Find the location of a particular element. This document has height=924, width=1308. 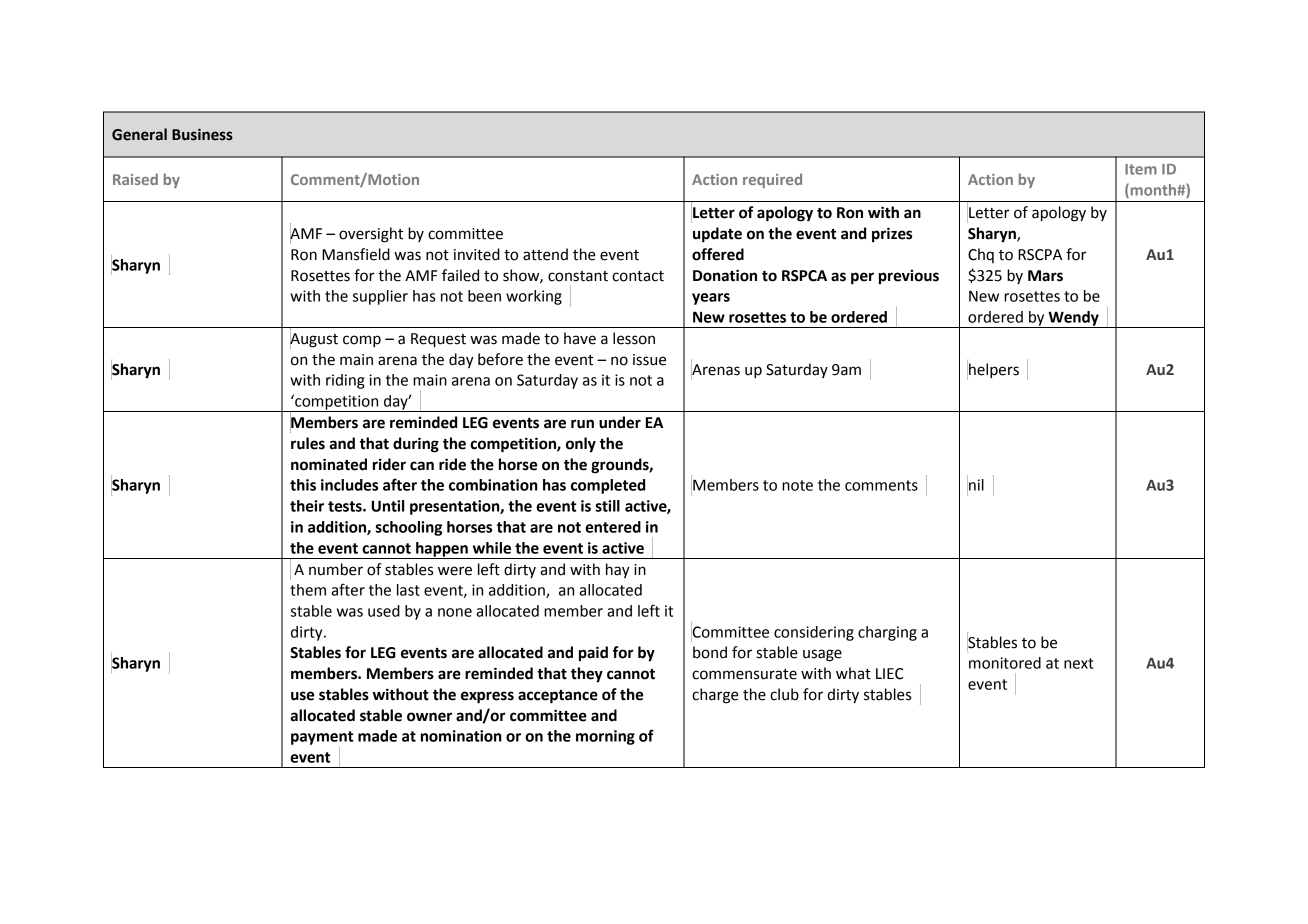

morning is located at coordinates (605, 737).
